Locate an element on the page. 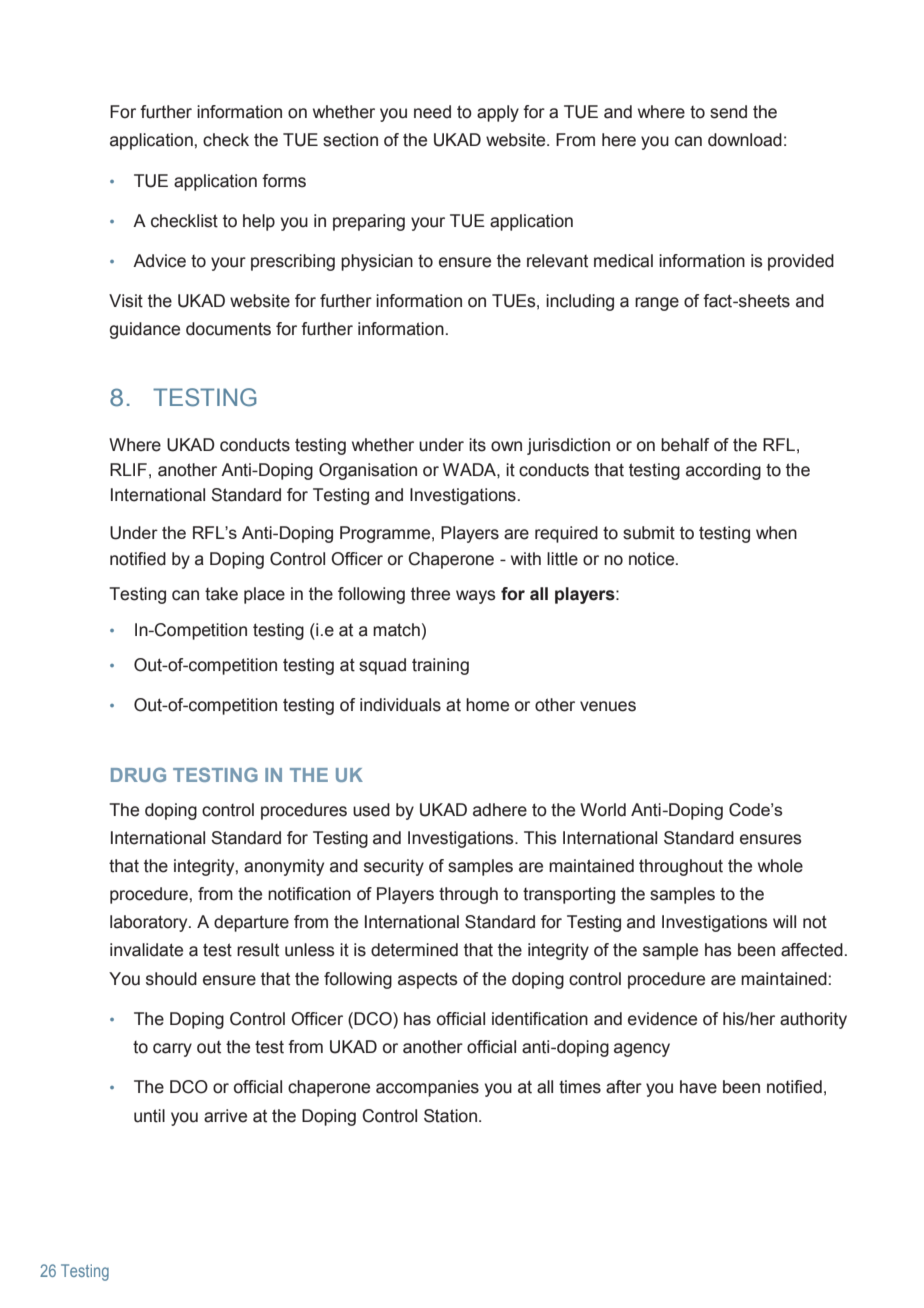  have is located at coordinates (698, 1087).
